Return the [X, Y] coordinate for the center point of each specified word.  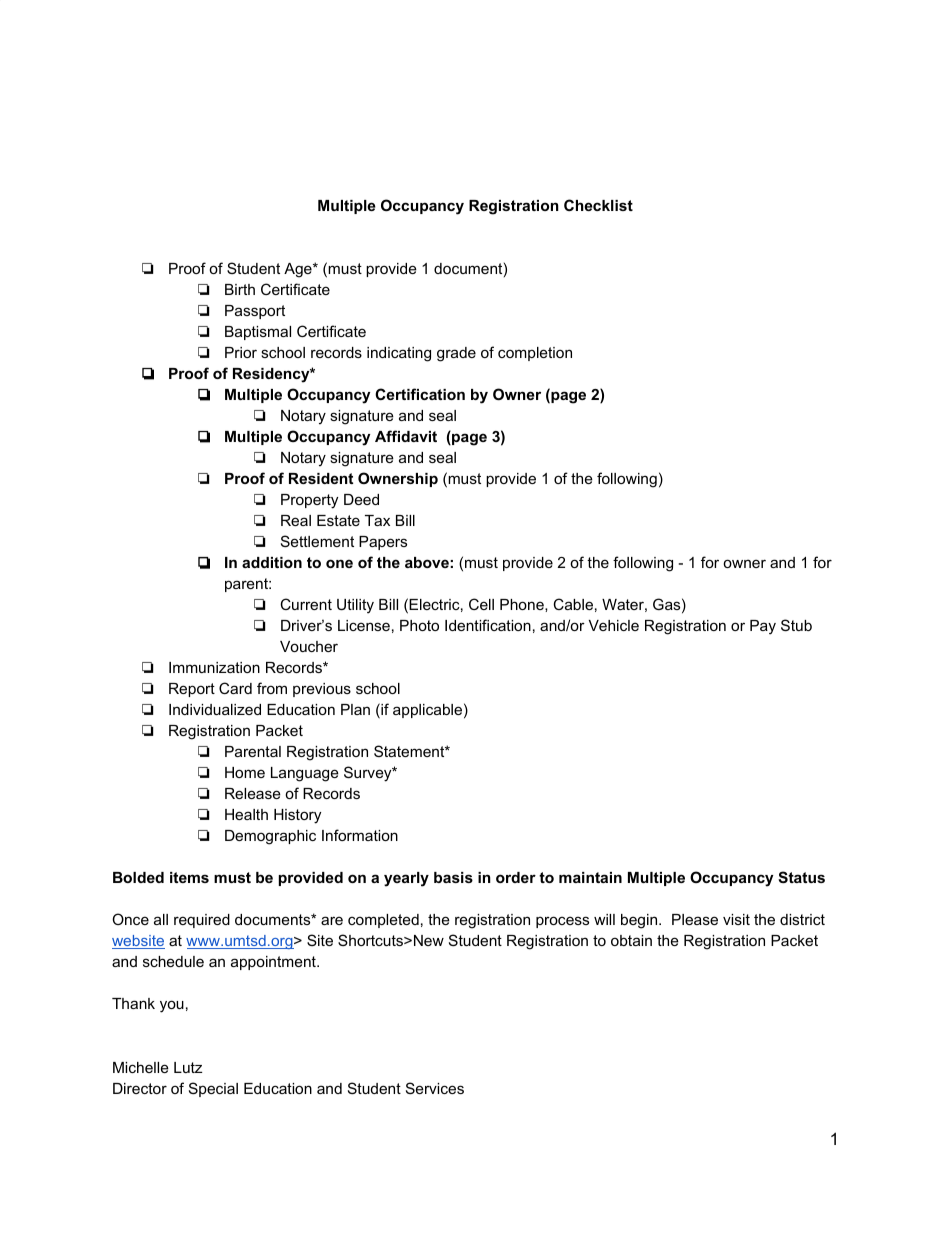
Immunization [214, 667]
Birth [240, 289]
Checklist [598, 205]
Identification [488, 625]
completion [535, 354]
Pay [763, 627]
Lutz [188, 1067]
